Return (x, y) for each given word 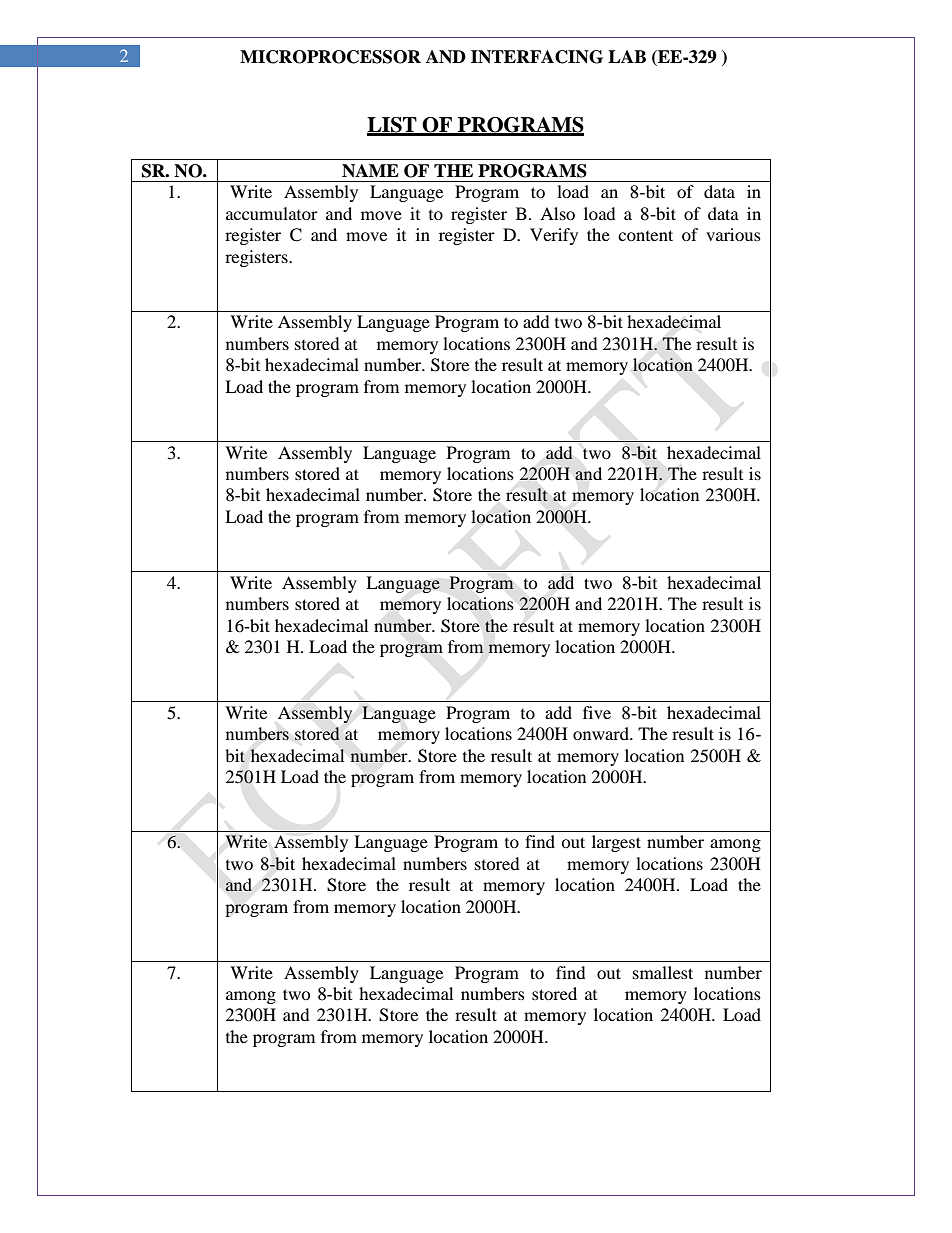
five (597, 712)
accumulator (272, 213)
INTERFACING (537, 57)
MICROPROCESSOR (330, 57)
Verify (554, 236)
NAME (370, 171)
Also (557, 213)
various (733, 234)
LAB (627, 56)
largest (616, 843)
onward (602, 733)
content (645, 235)
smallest (663, 972)
